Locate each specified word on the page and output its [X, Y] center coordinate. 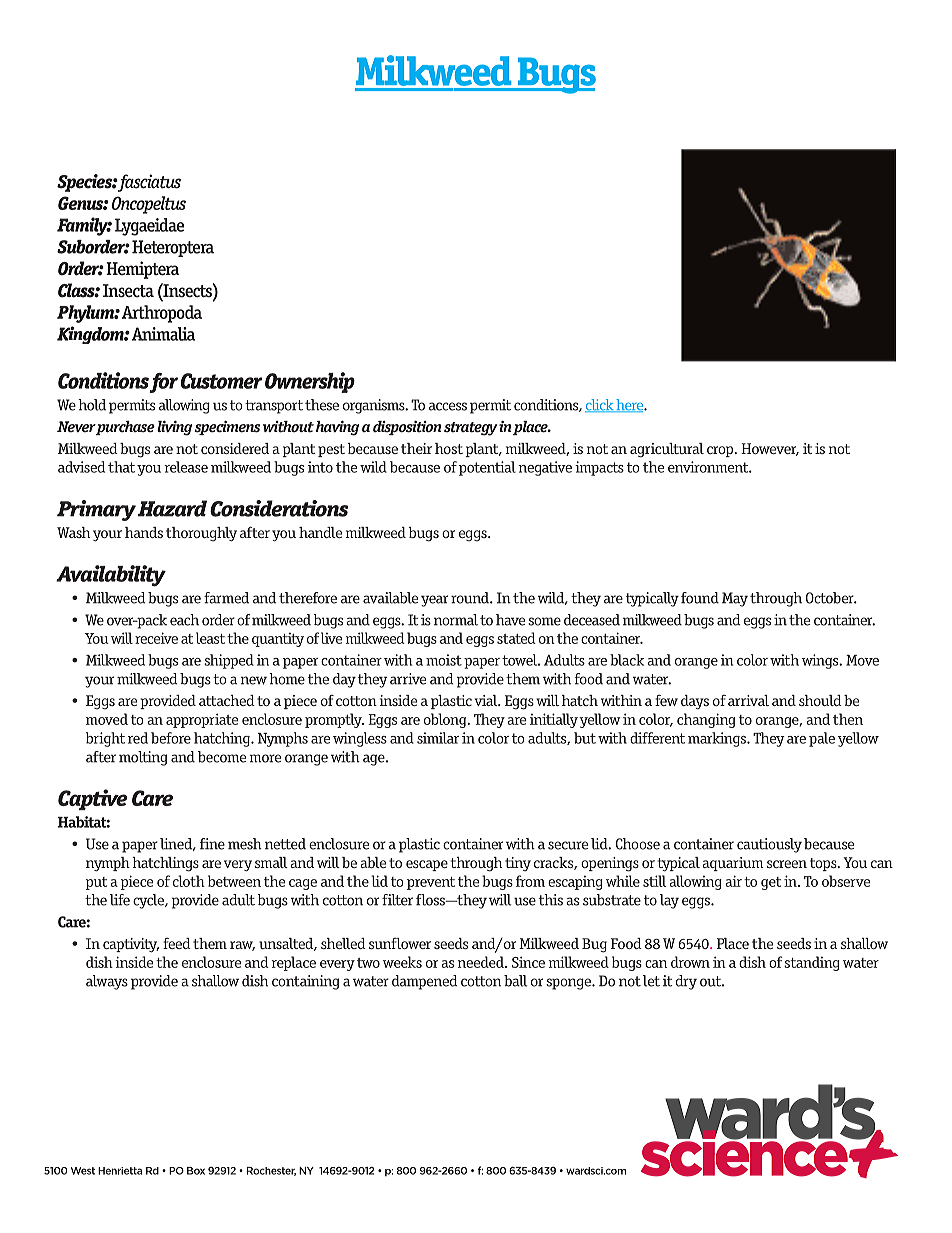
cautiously [769, 845]
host [449, 448]
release [186, 467]
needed [482, 962]
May [735, 599]
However [770, 449]
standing [812, 963]
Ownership [310, 382]
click [600, 405]
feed [177, 943]
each [184, 620]
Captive [93, 799]
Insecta [128, 291]
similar [438, 738]
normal [456, 620]
